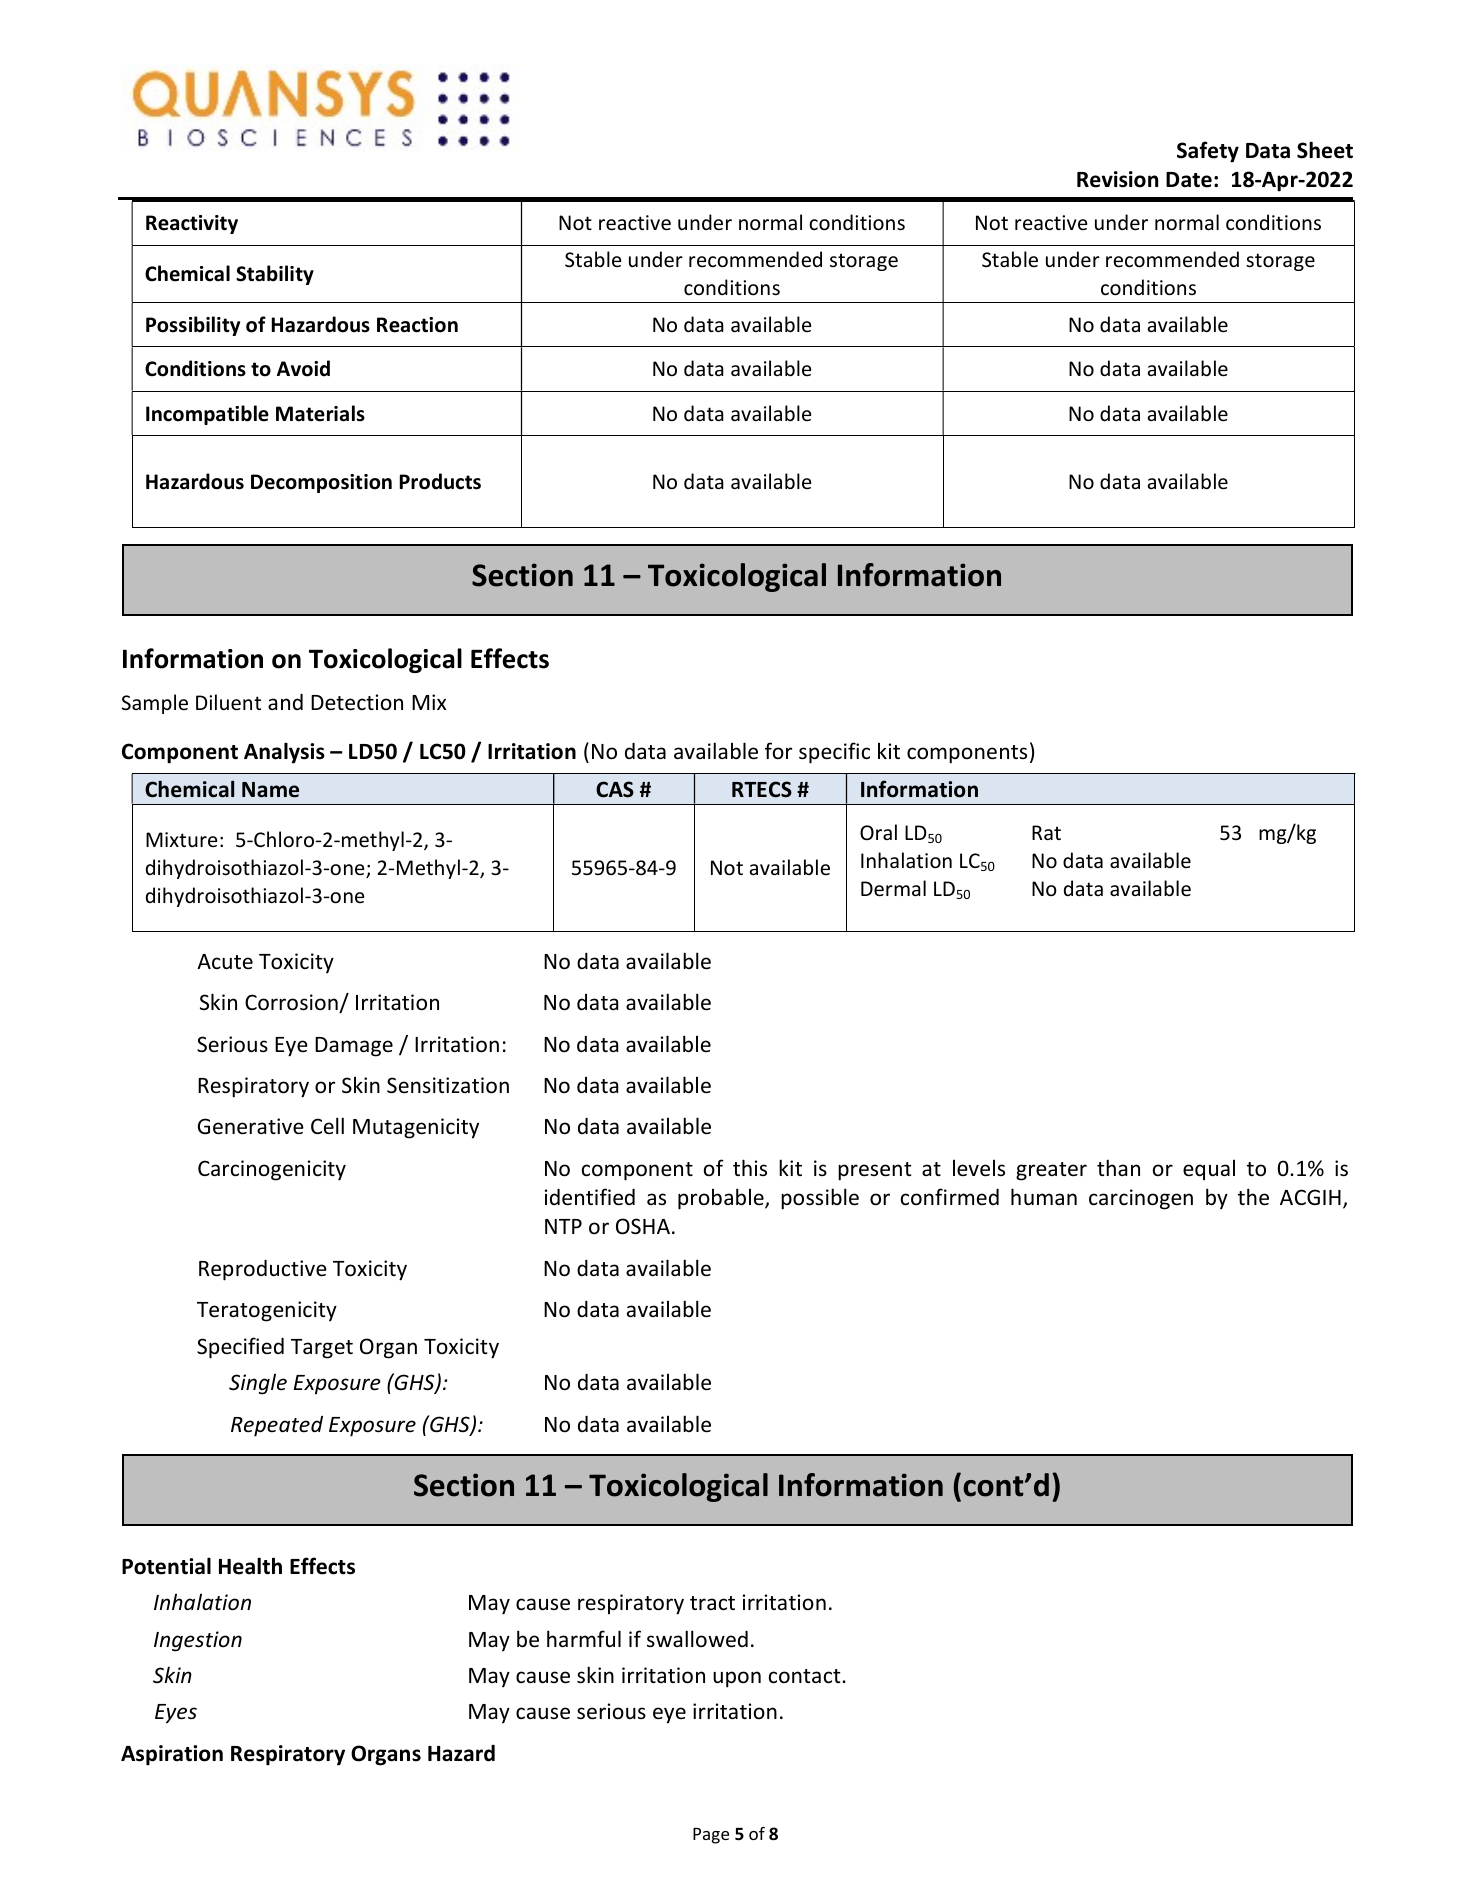 This screenshot has height=1903, width=1471. I want to click on Reaction, so click(417, 325).
